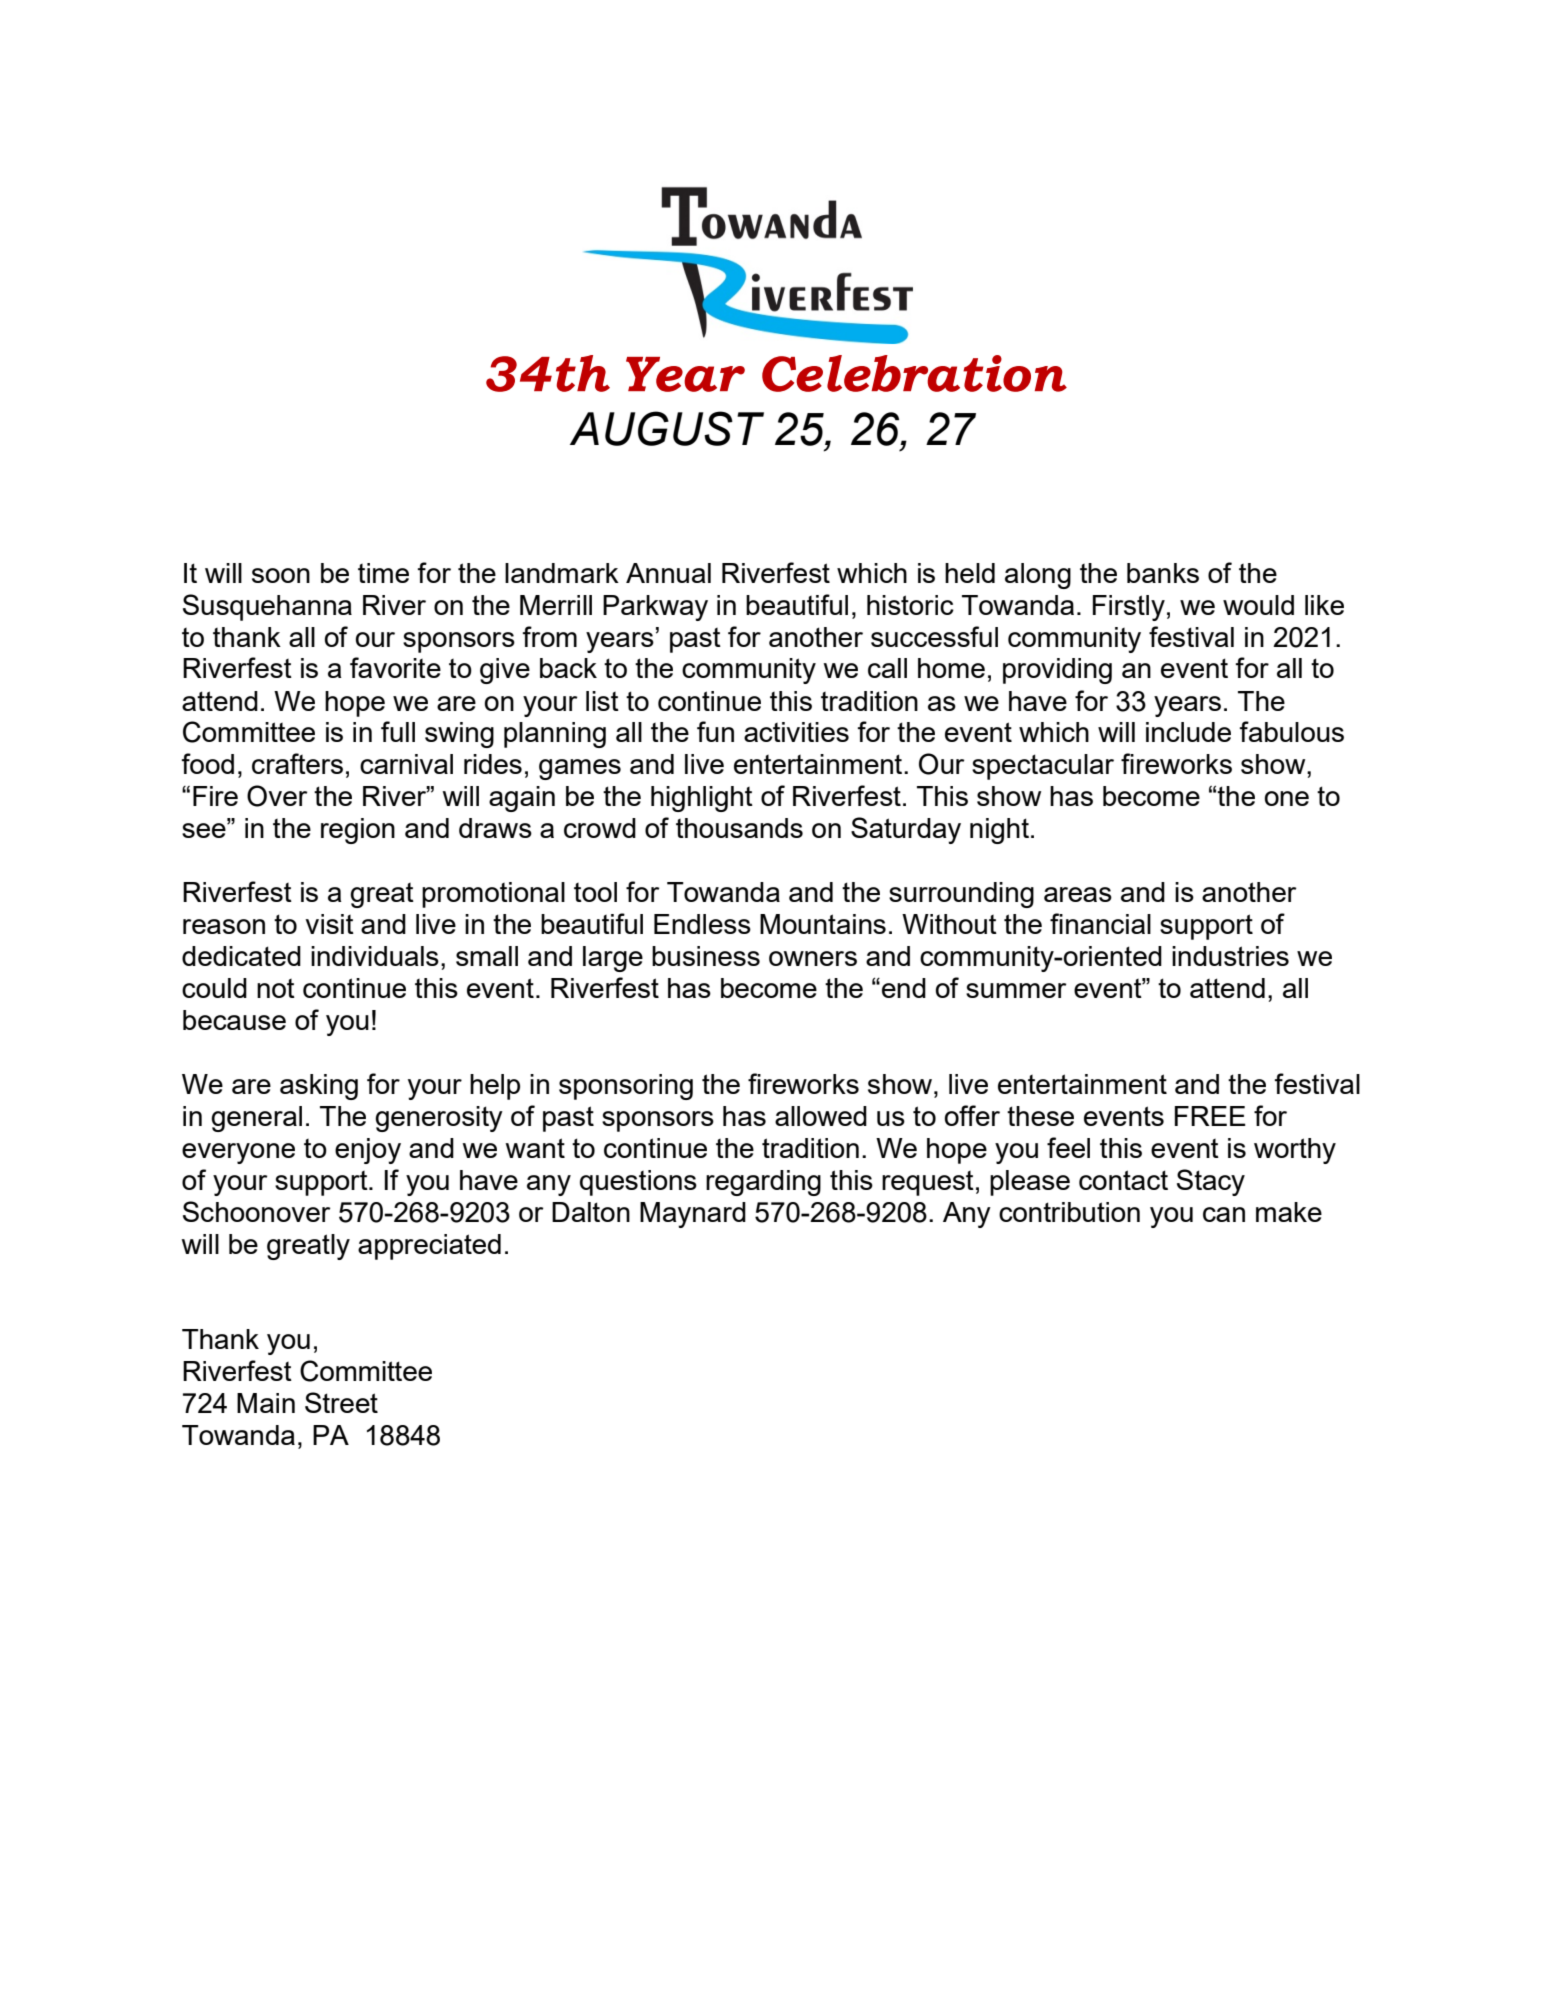 Image resolution: width=1546 pixels, height=2000 pixels. I want to click on Celebration, so click(914, 373).
